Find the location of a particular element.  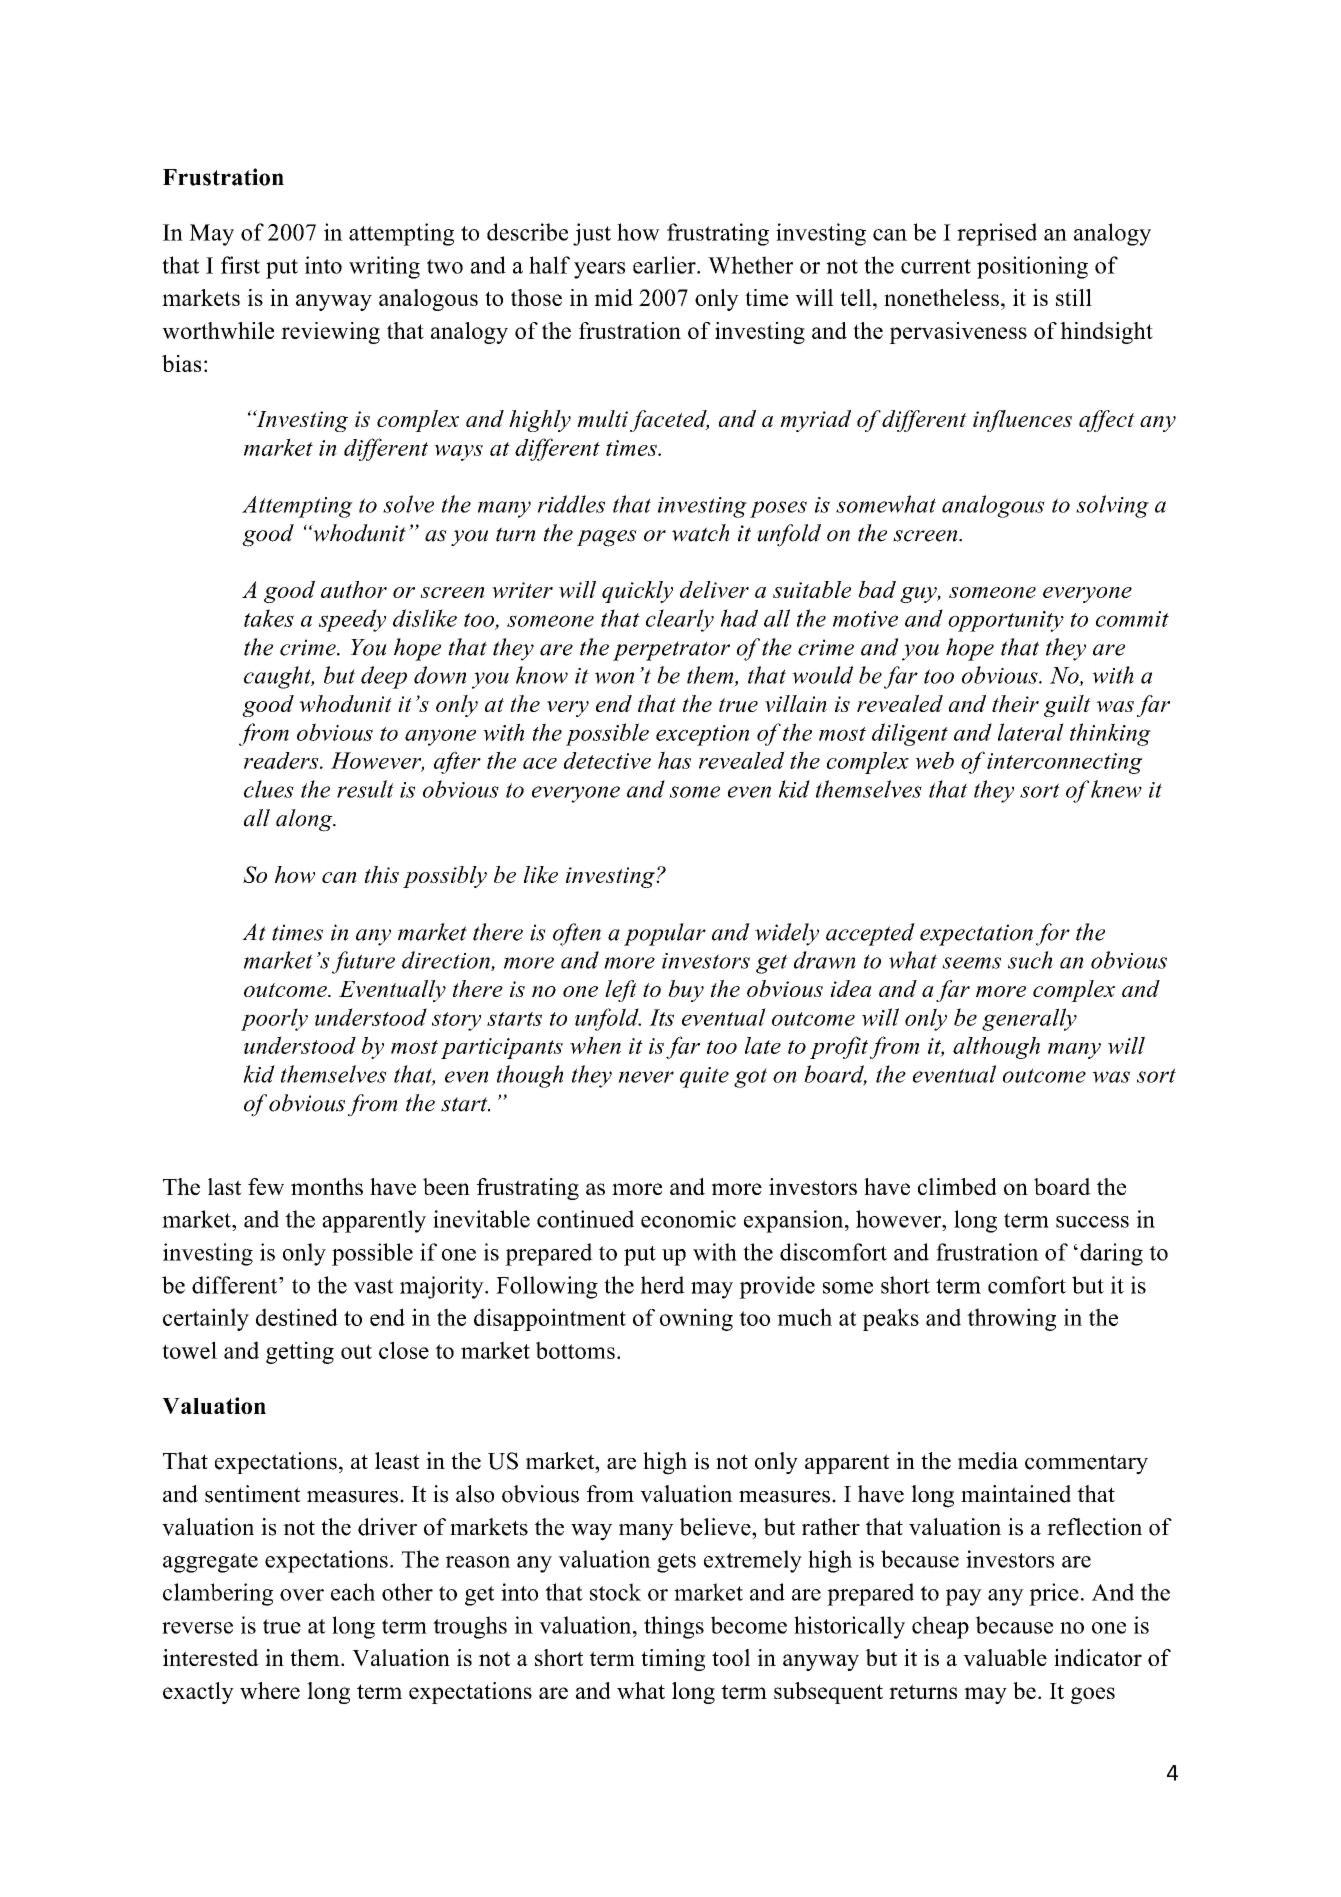

such is located at coordinates (1030, 960).
